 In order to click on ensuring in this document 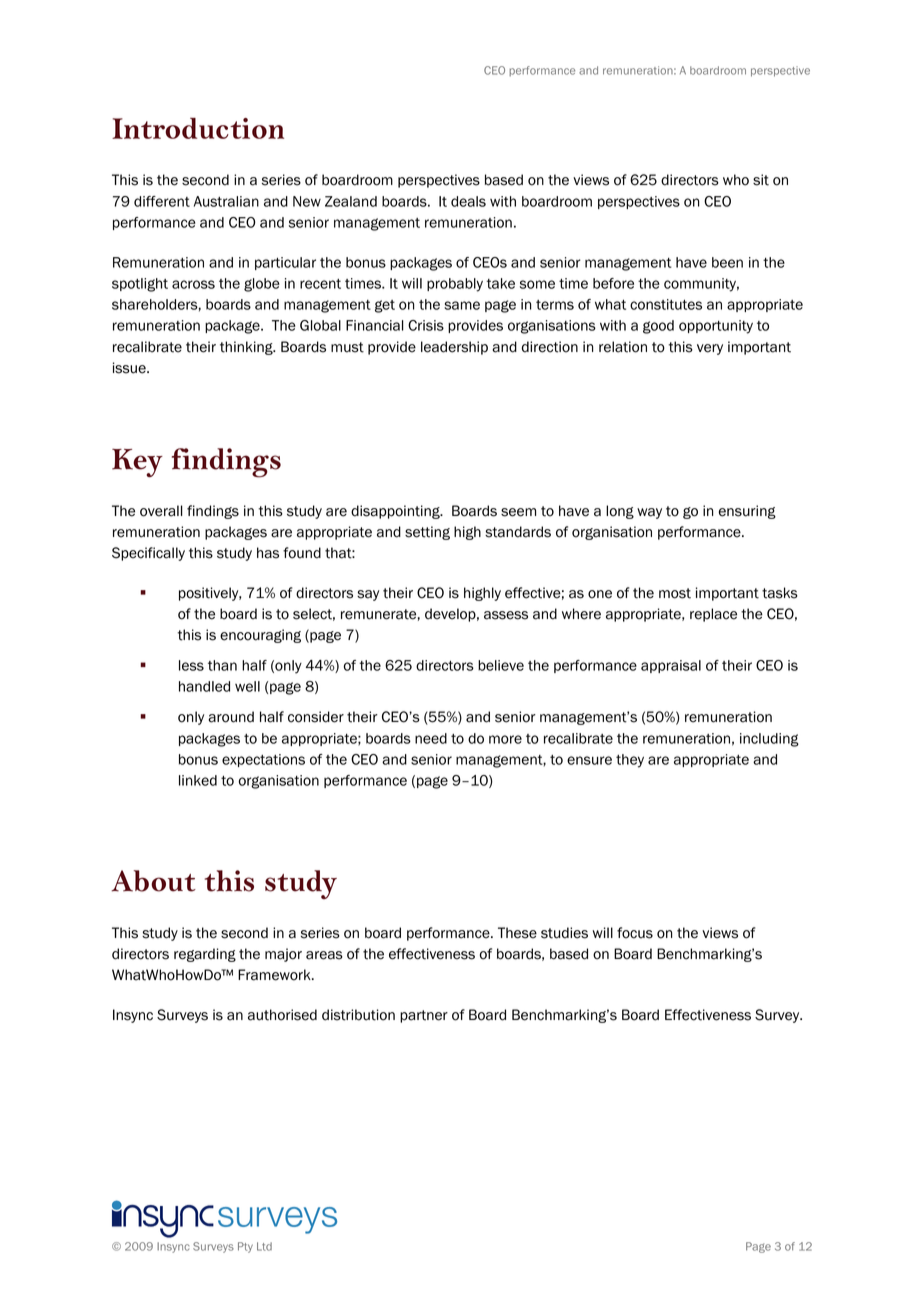, I will do `click(747, 512)`.
